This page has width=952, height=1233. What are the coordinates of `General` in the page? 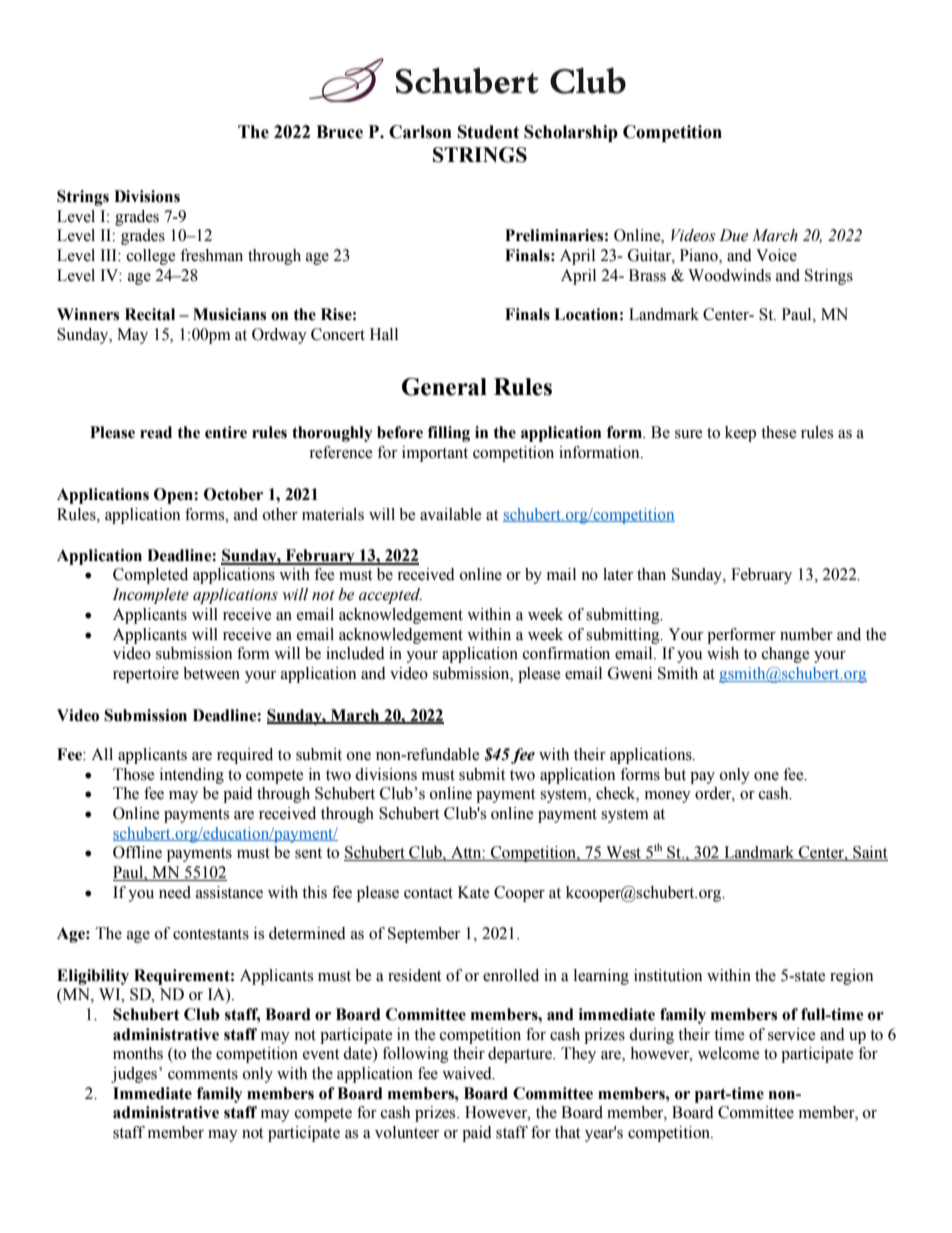 It's located at (444, 386).
